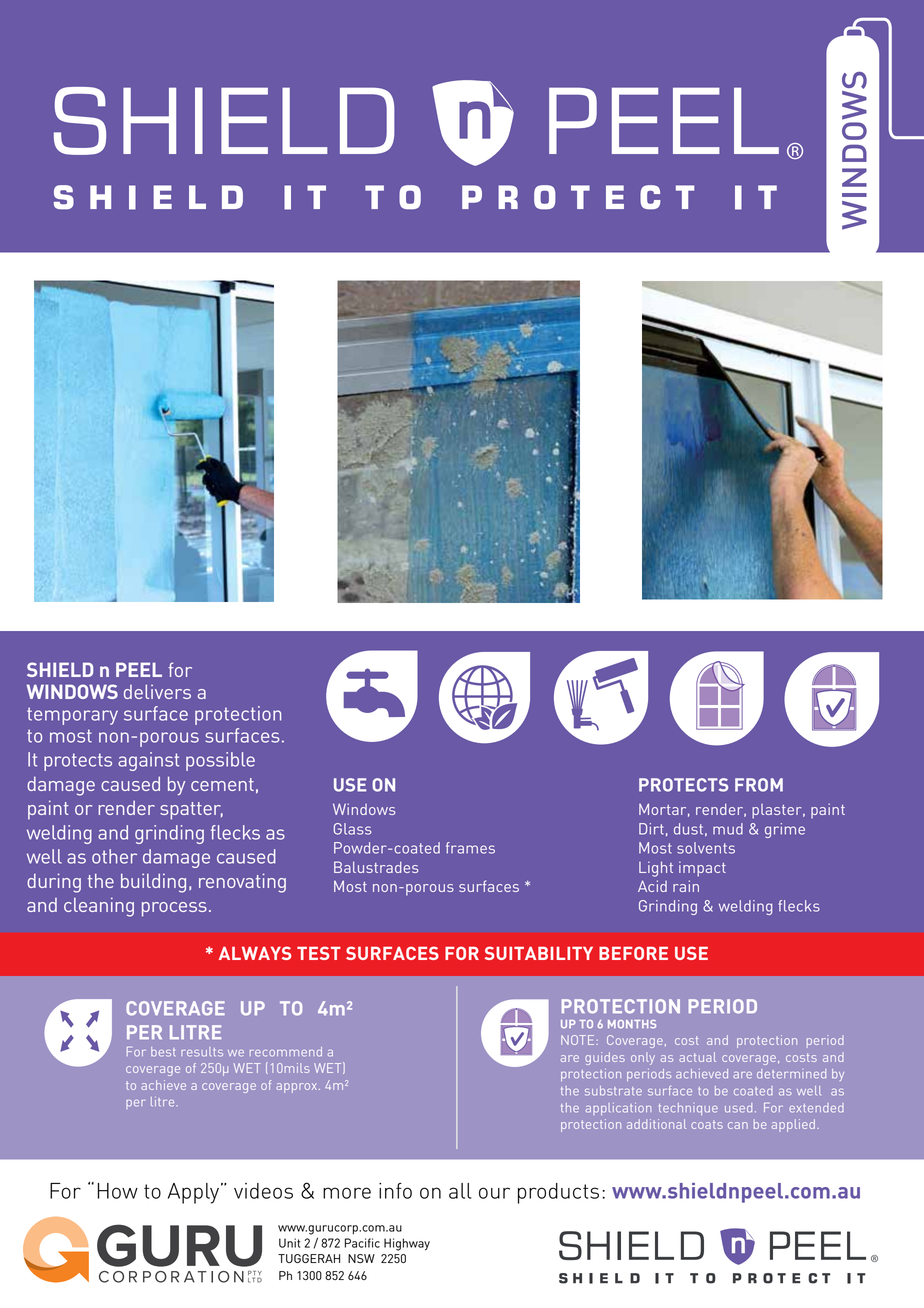 The image size is (924, 1308). What do you see at coordinates (220, 761) in the image?
I see `possible` at bounding box center [220, 761].
